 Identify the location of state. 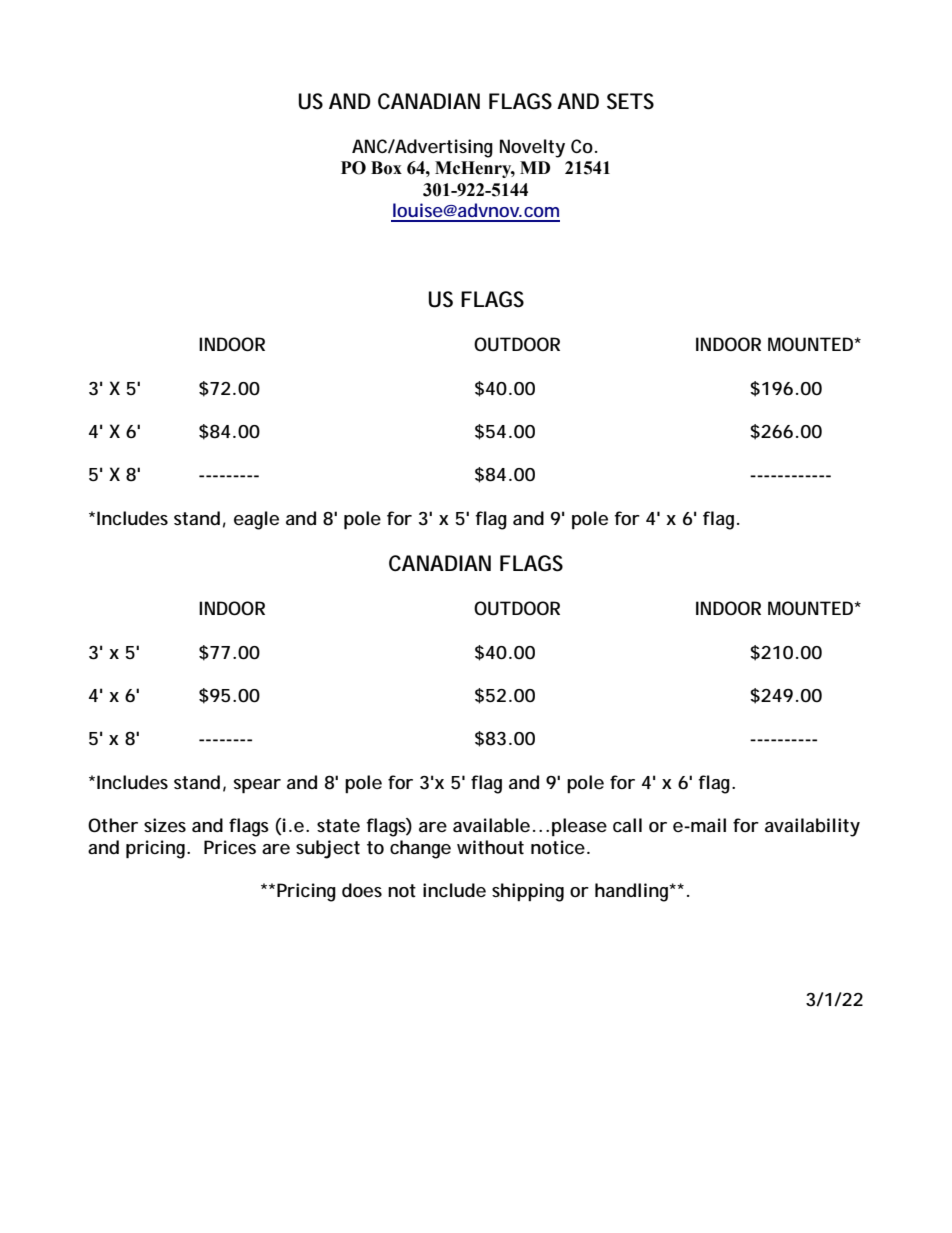
(338, 826).
